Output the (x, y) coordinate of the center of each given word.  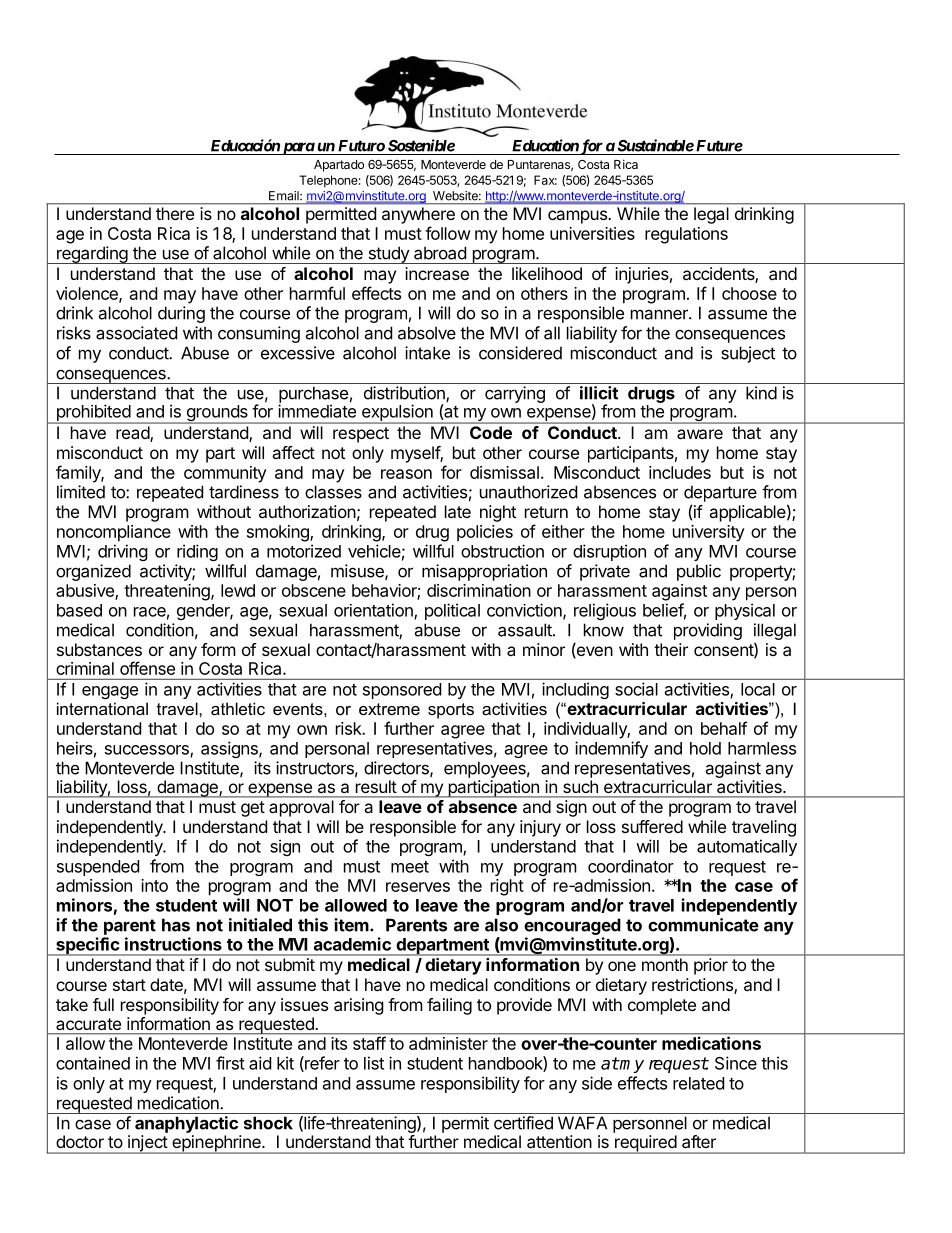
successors (148, 751)
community (225, 474)
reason (406, 474)
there (175, 213)
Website (456, 196)
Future (719, 146)
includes (680, 472)
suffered (652, 826)
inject (147, 1144)
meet (410, 867)
